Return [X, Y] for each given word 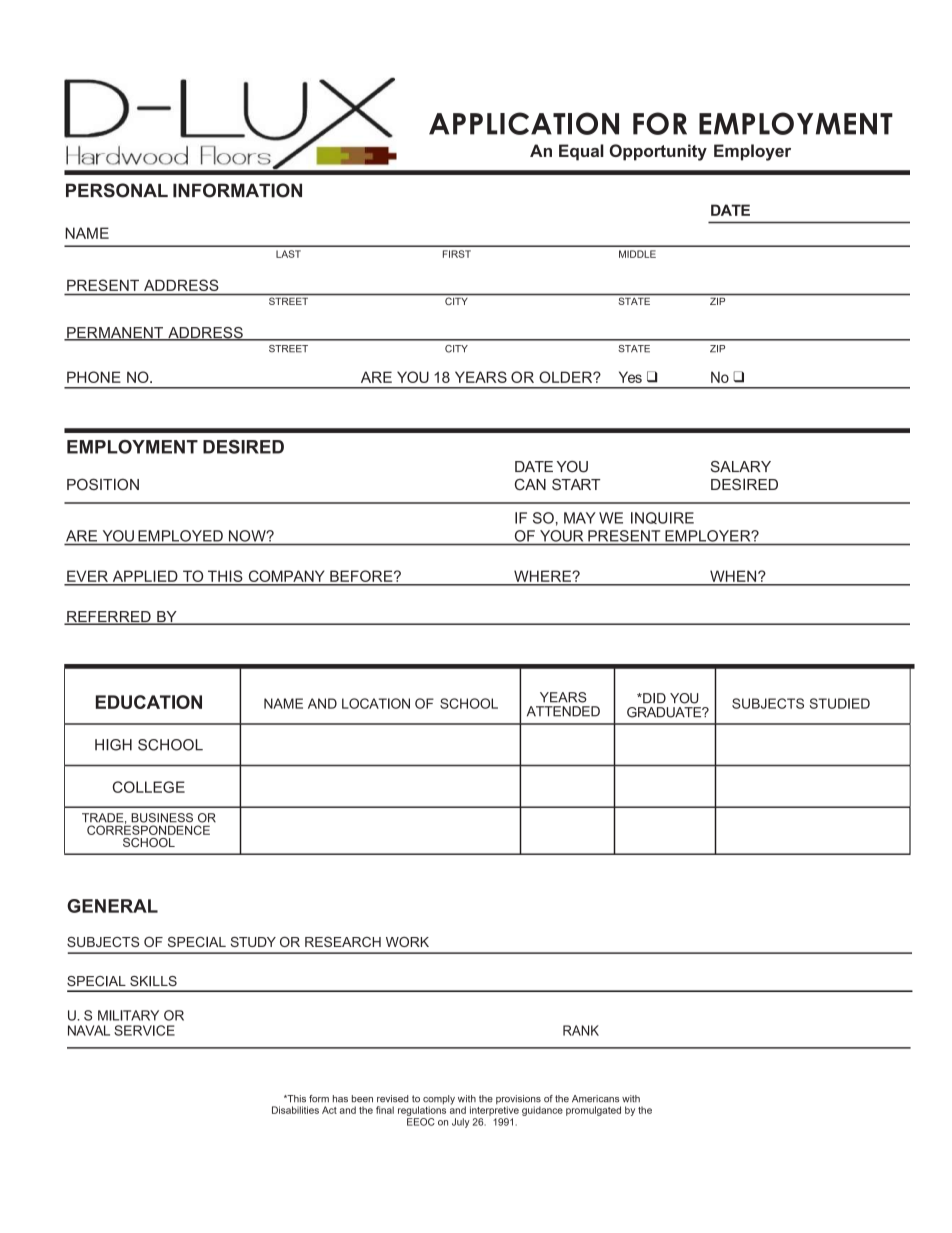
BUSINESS [162, 818]
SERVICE [144, 1030]
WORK [407, 942]
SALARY [741, 467]
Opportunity [658, 152]
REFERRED [109, 618]
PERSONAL [117, 190]
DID [653, 698]
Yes [630, 377]
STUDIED [840, 703]
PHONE [94, 377]
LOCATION [376, 703]
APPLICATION [524, 123]
